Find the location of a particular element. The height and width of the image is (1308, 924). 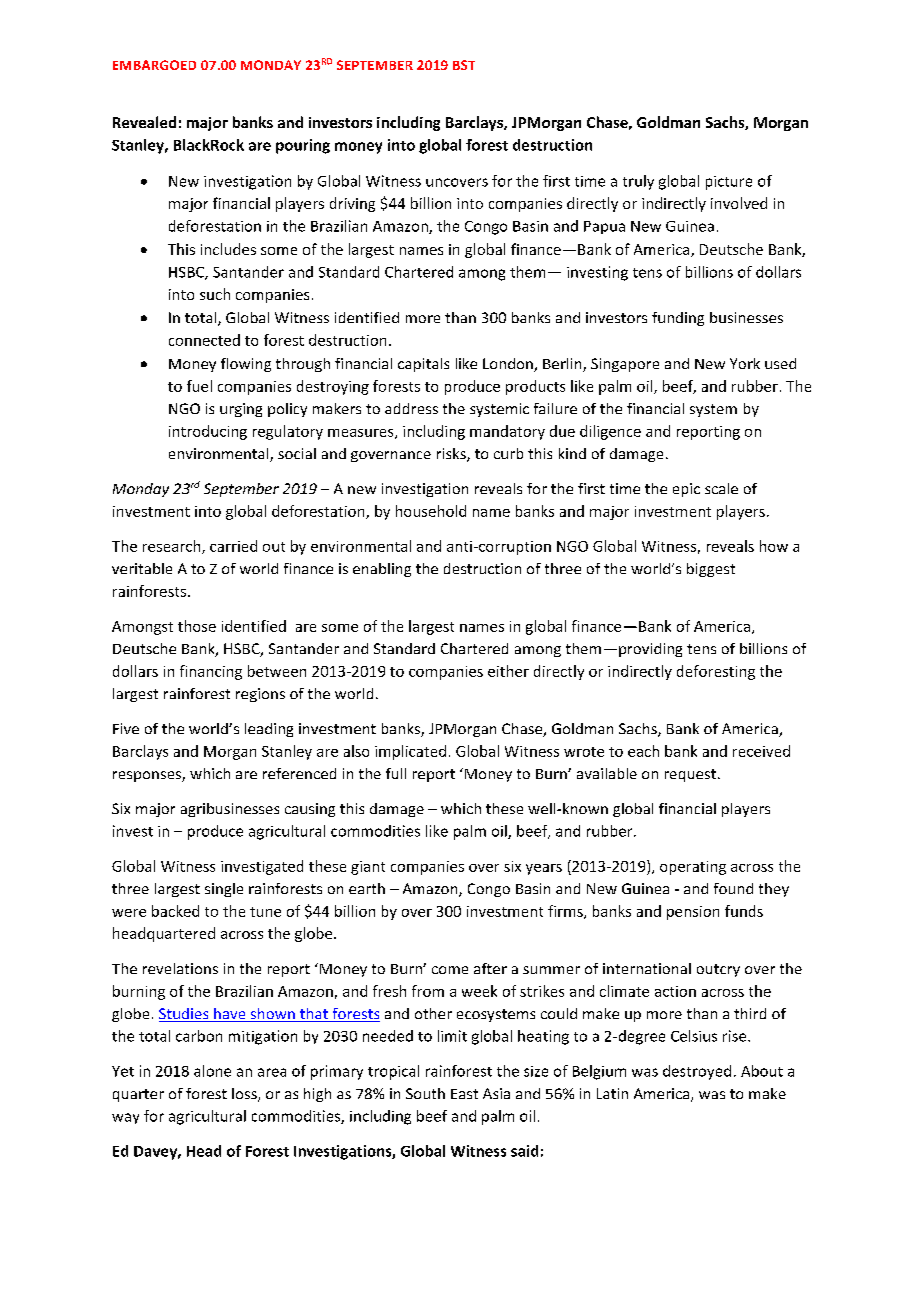

loss is located at coordinates (245, 1095).
